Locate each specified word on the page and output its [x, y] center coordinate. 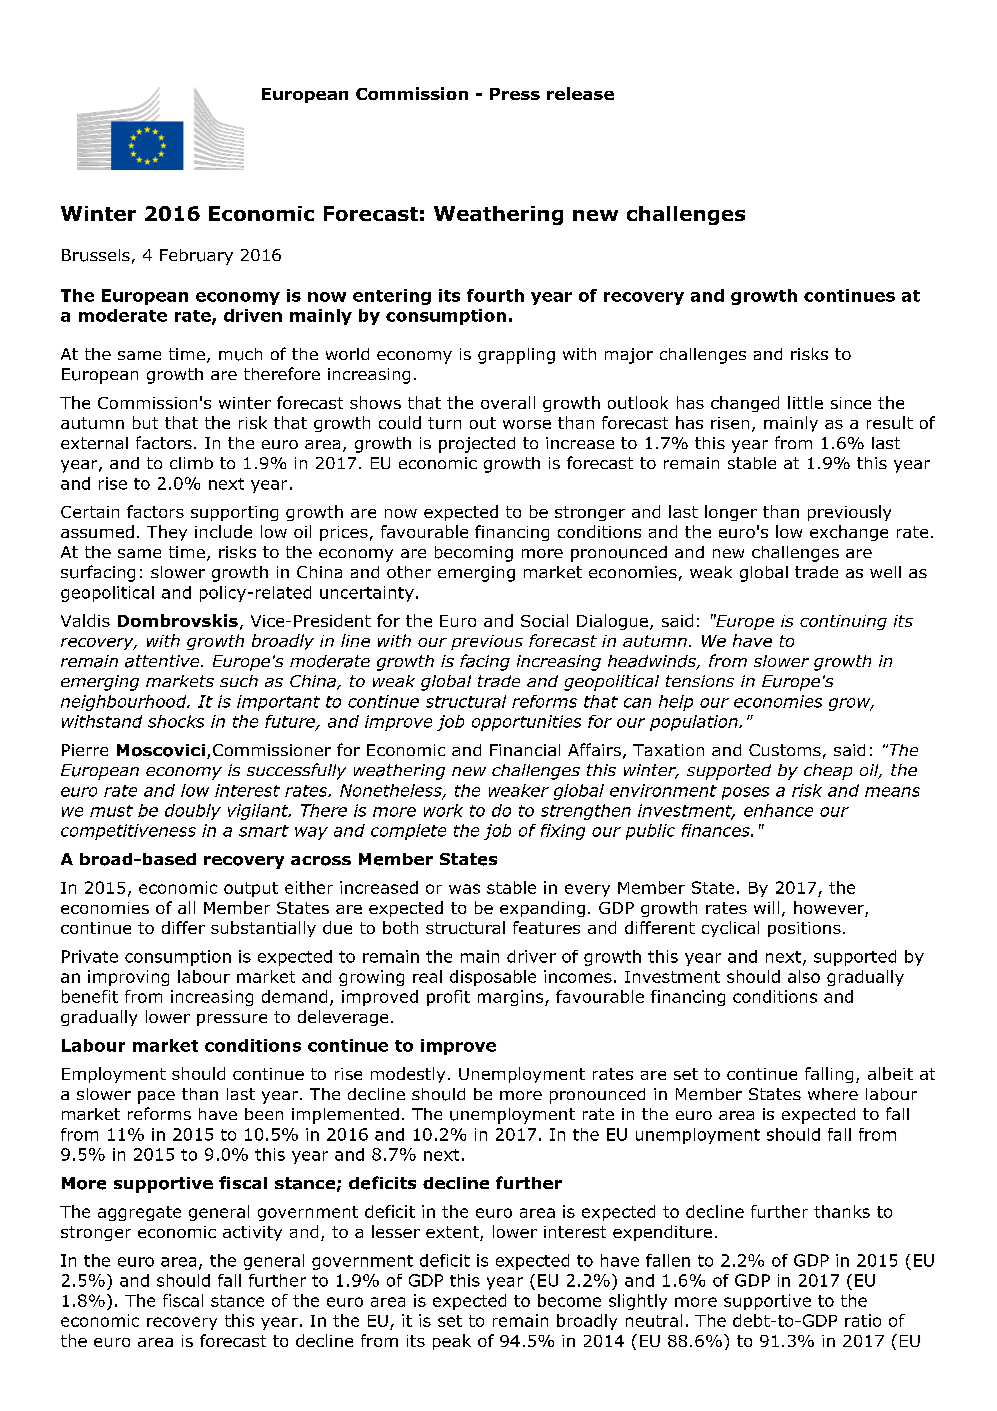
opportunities [526, 723]
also [804, 976]
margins [512, 998]
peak [452, 1342]
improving [128, 978]
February [196, 257]
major [629, 356]
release [580, 93]
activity [252, 1233]
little [805, 402]
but [145, 422]
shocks [176, 721]
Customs [785, 750]
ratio [863, 1320]
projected [477, 445]
